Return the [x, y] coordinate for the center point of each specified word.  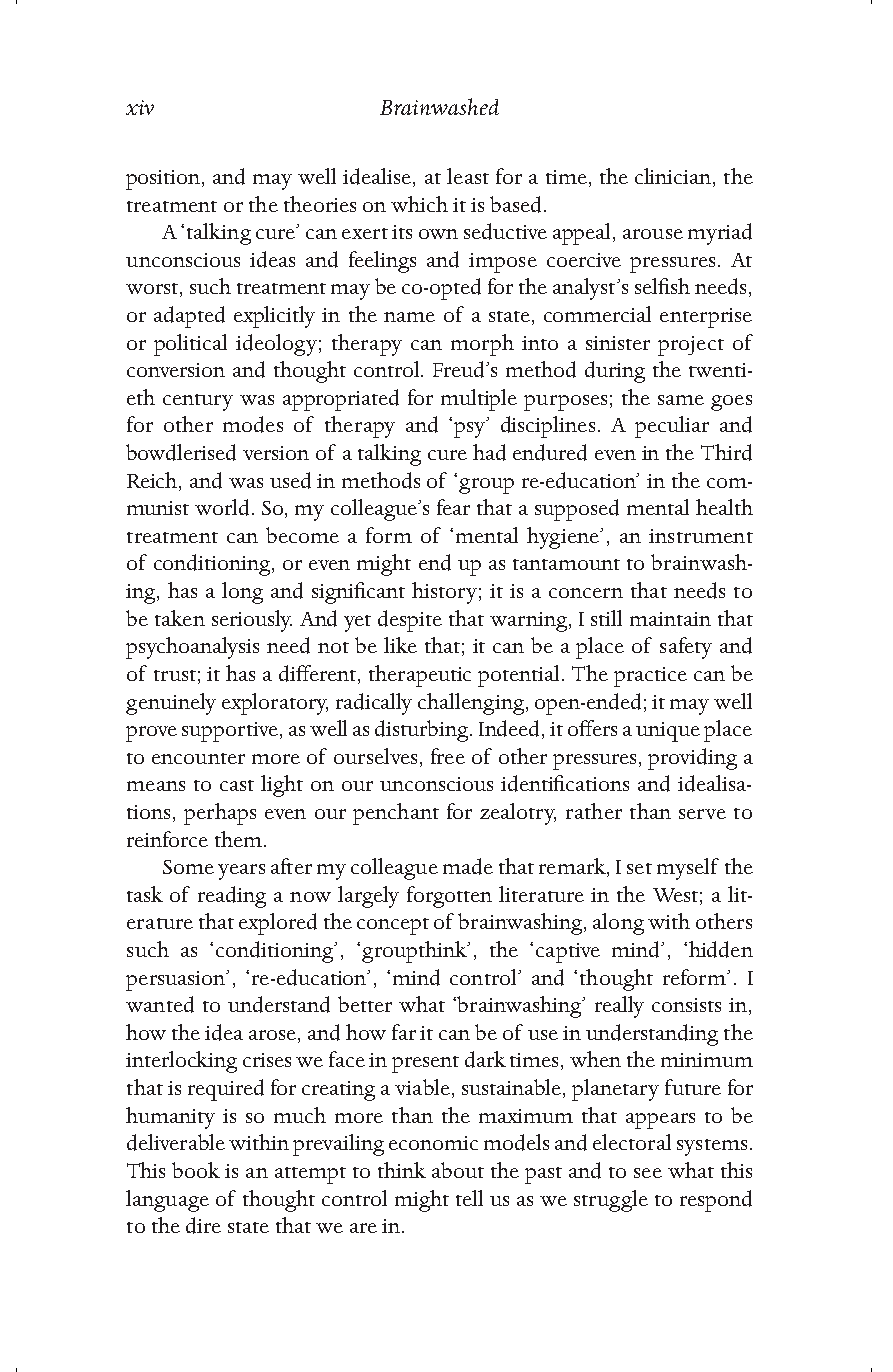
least [468, 176]
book [196, 1170]
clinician [674, 177]
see [648, 1173]
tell [469, 1198]
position [164, 180]
